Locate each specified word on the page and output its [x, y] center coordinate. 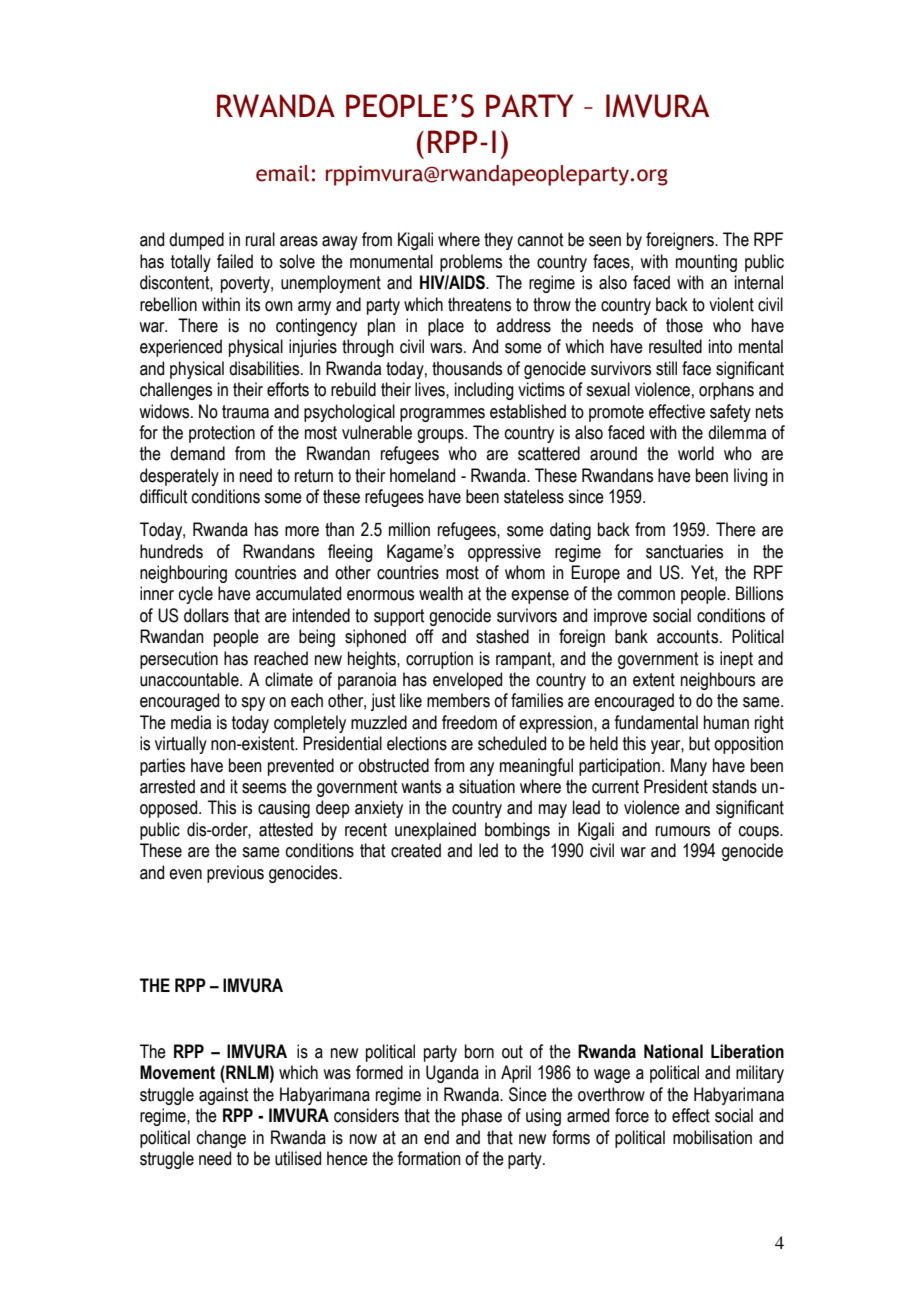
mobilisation [712, 1137]
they [498, 241]
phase [482, 1117]
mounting [706, 263]
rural [260, 239]
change [221, 1139]
